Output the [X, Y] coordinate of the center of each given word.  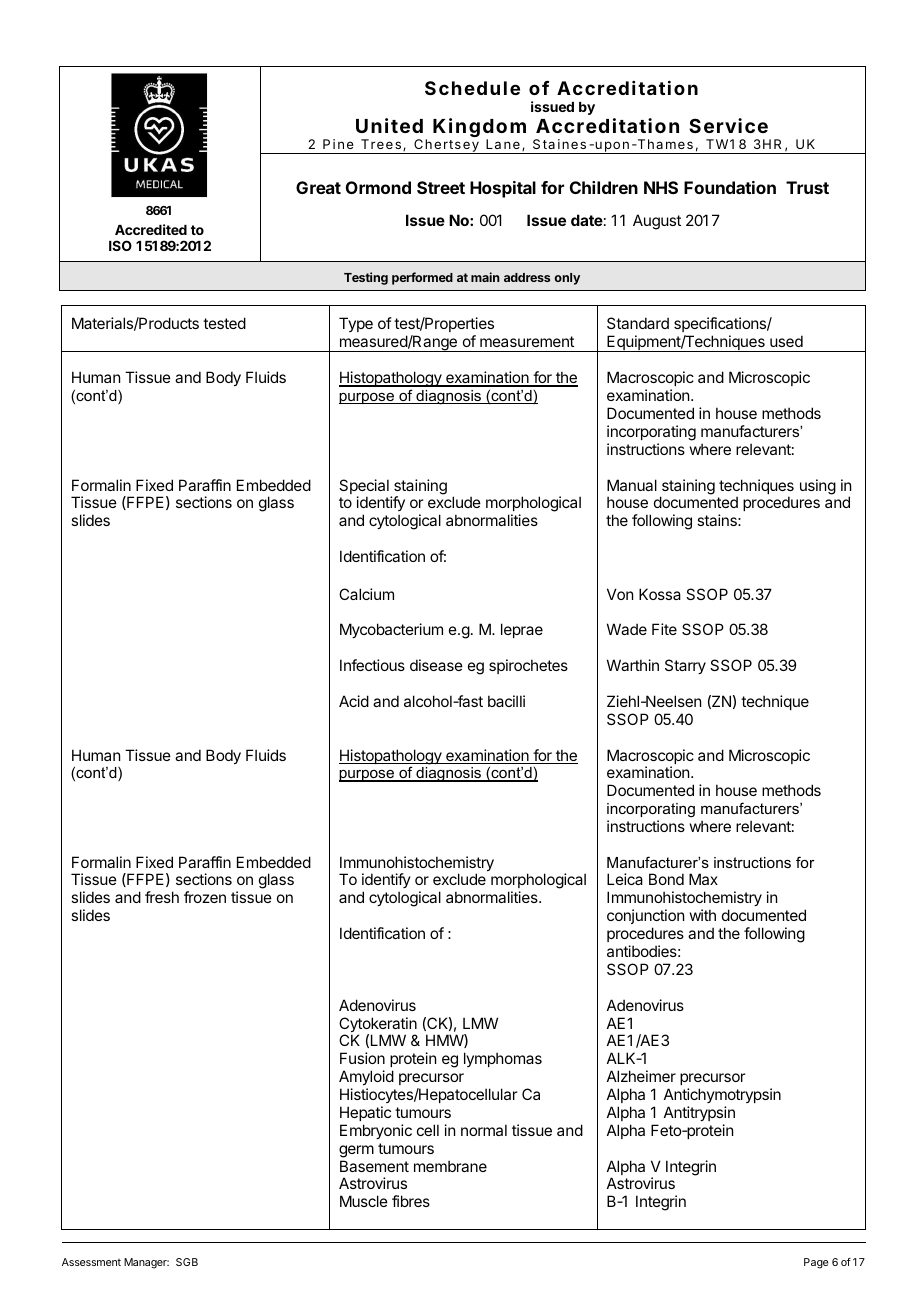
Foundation [730, 187]
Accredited [151, 229]
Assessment [91, 1262]
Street [441, 187]
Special [364, 488]
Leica [625, 879]
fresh [162, 897]
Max [703, 879]
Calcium [366, 594]
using [818, 487]
